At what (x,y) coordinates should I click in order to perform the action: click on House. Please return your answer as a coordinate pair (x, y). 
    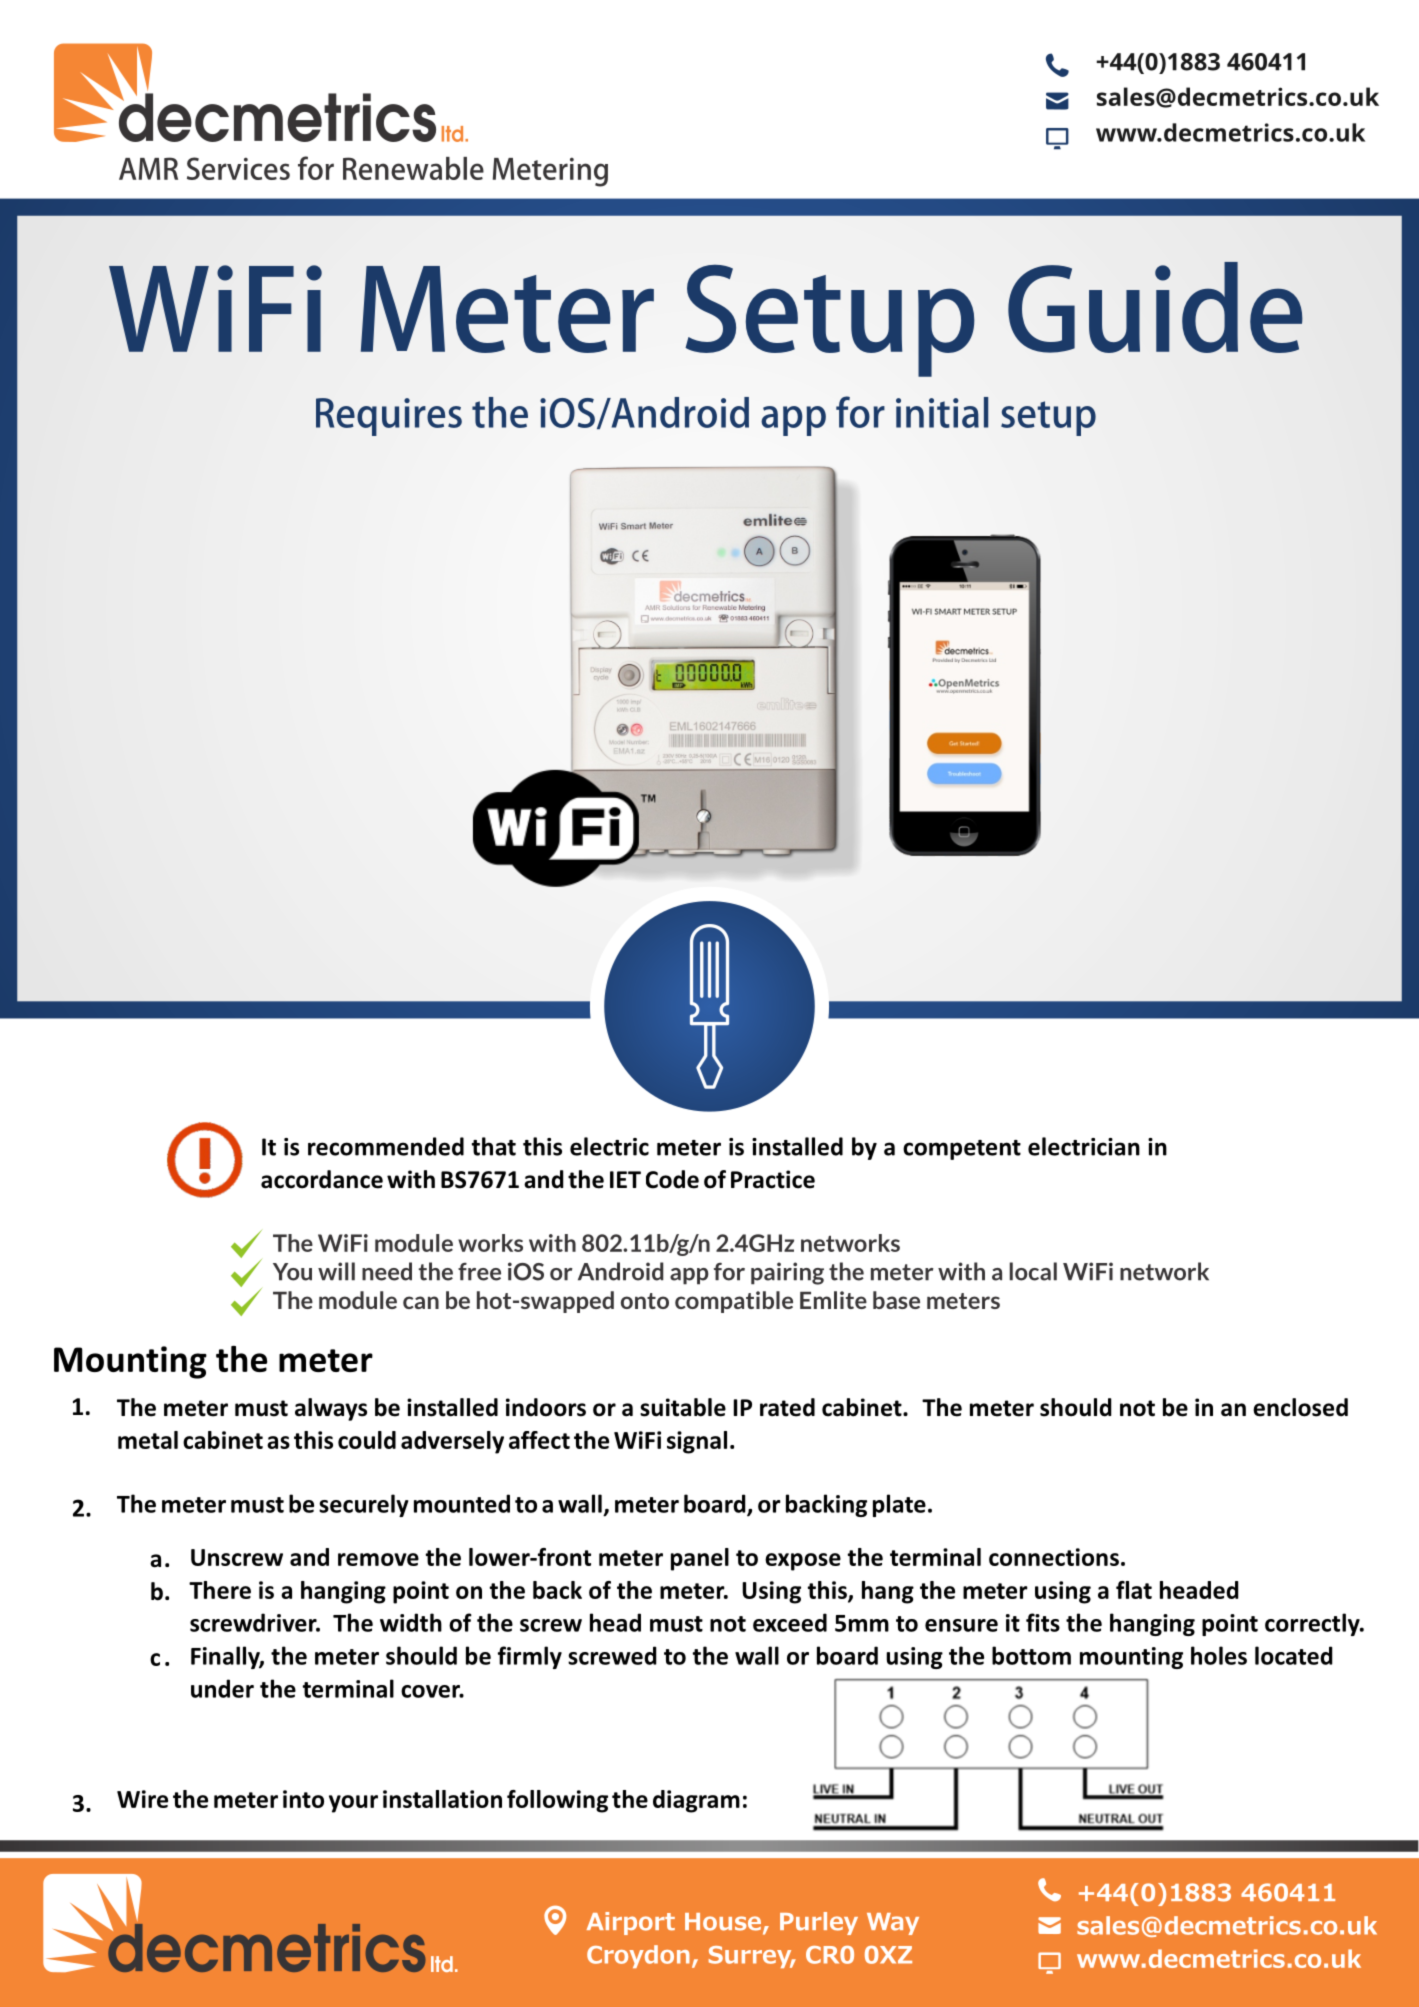
    Looking at the image, I should click on (724, 1923).
